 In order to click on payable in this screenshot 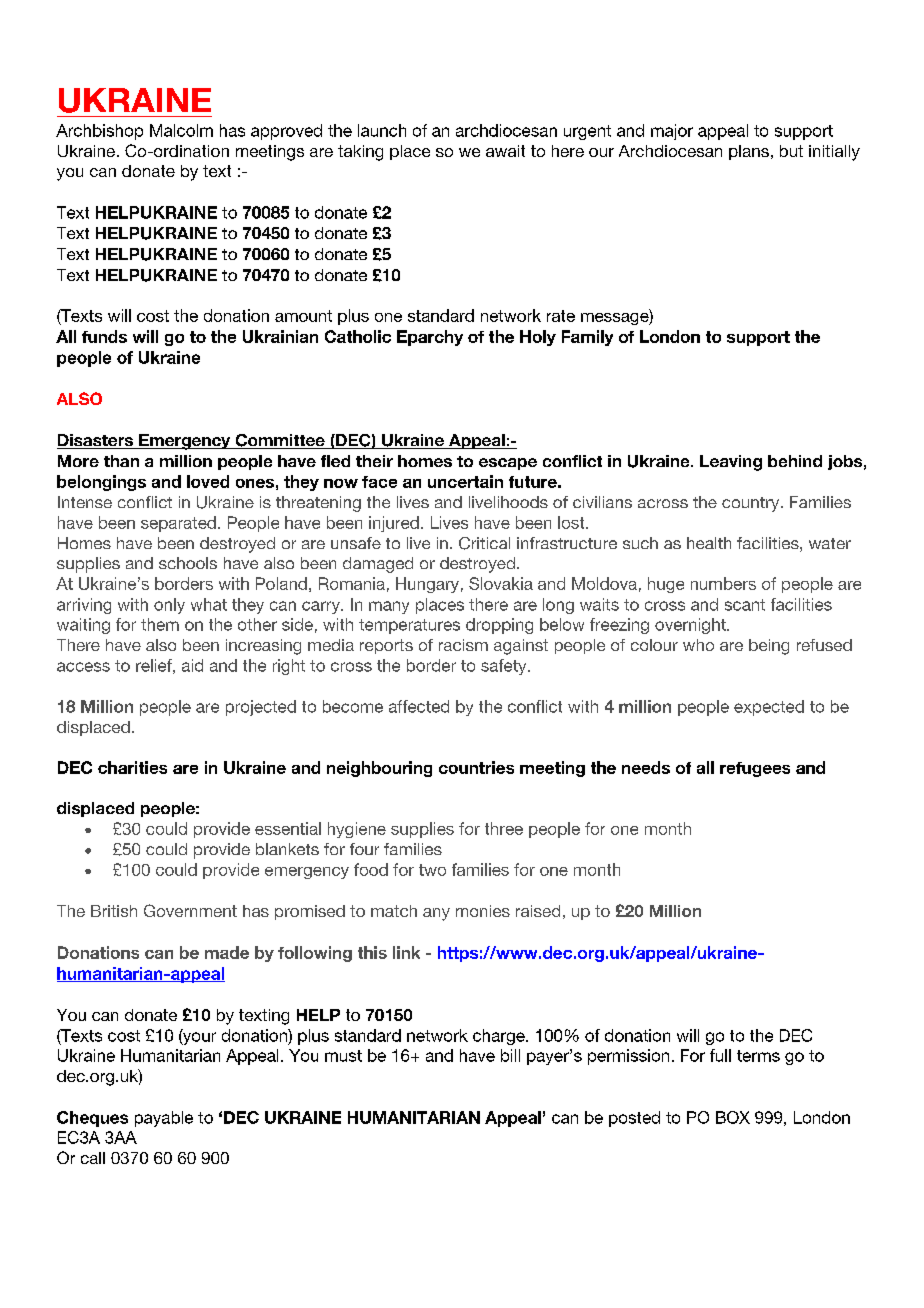, I will do `click(164, 1119)`.
